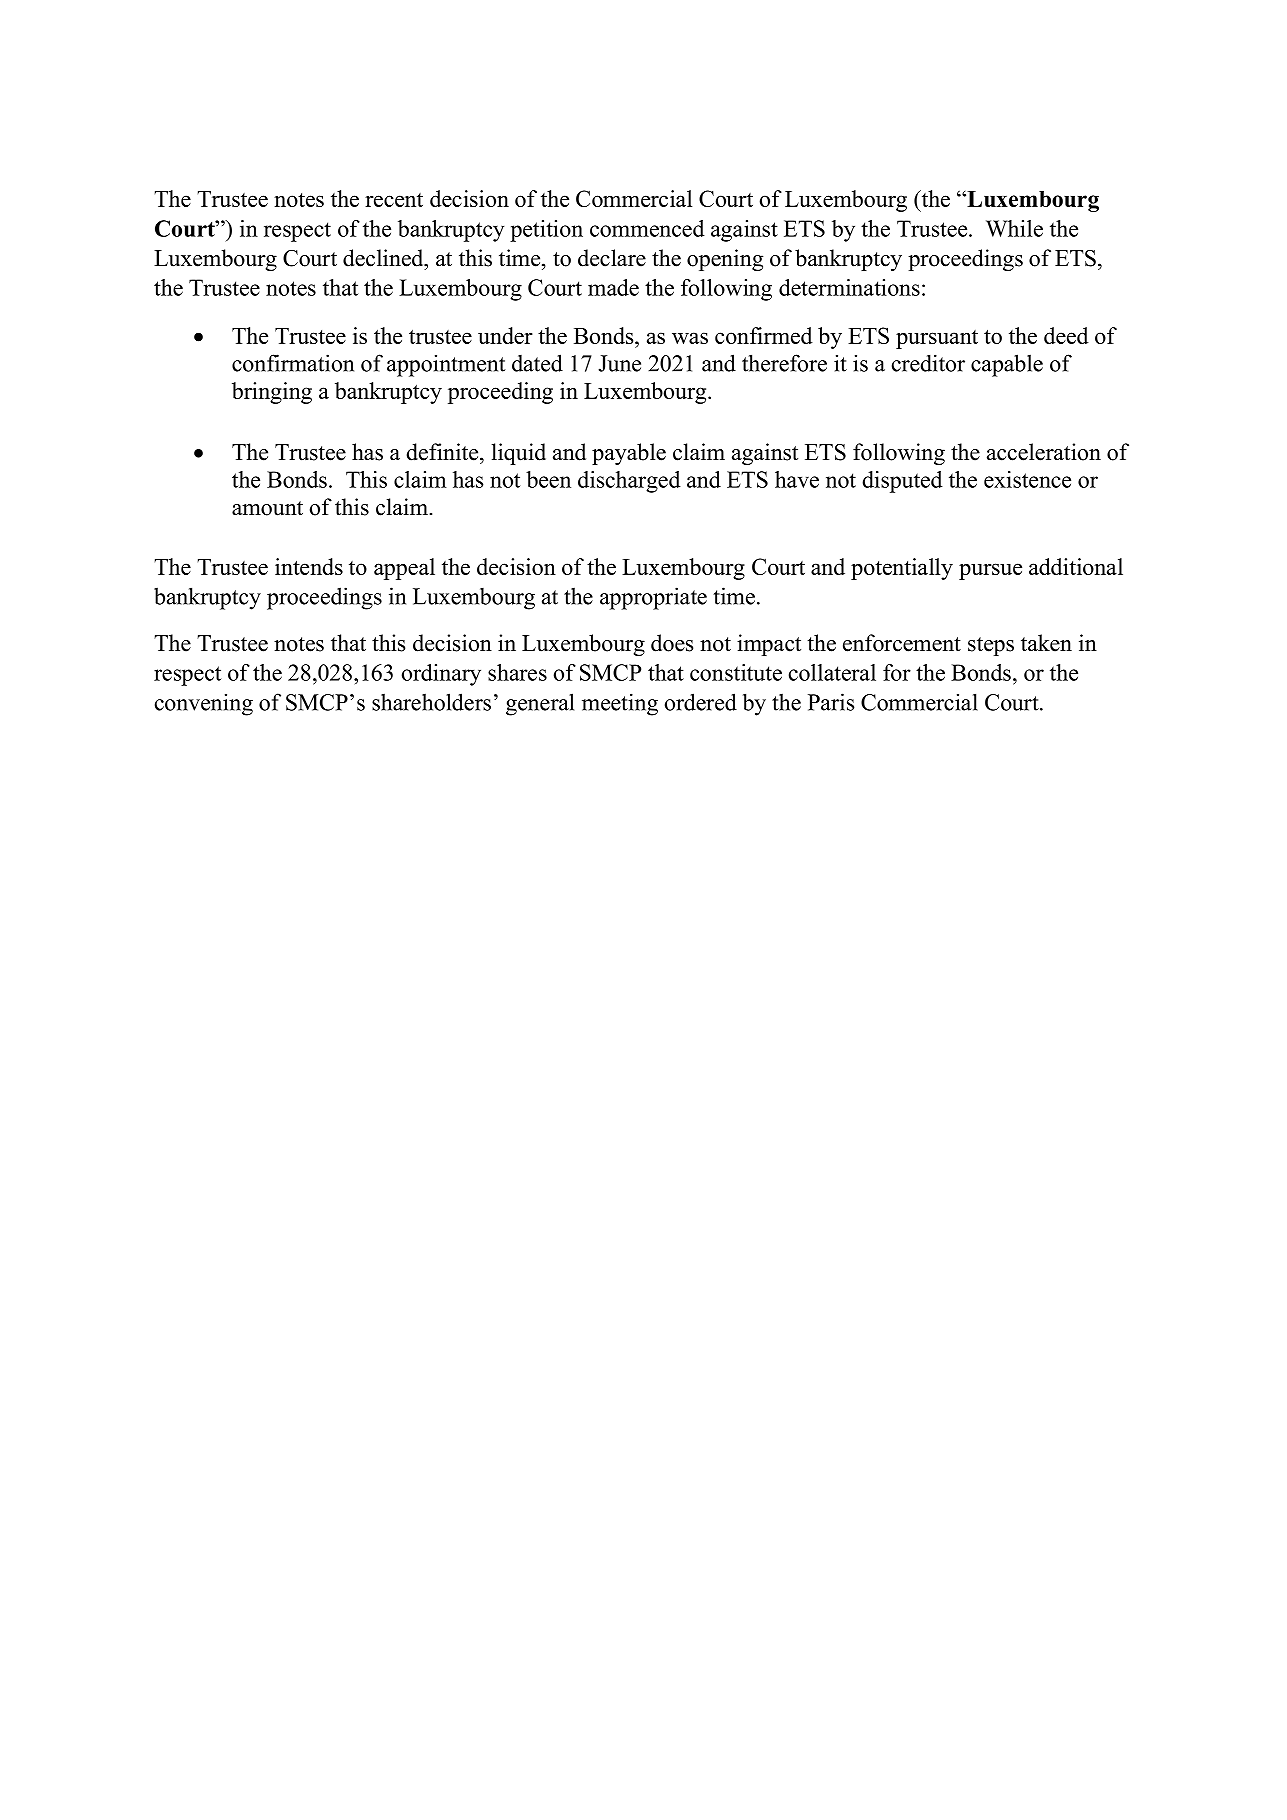 The height and width of the image is (1820, 1287). I want to click on Paris, so click(831, 702).
